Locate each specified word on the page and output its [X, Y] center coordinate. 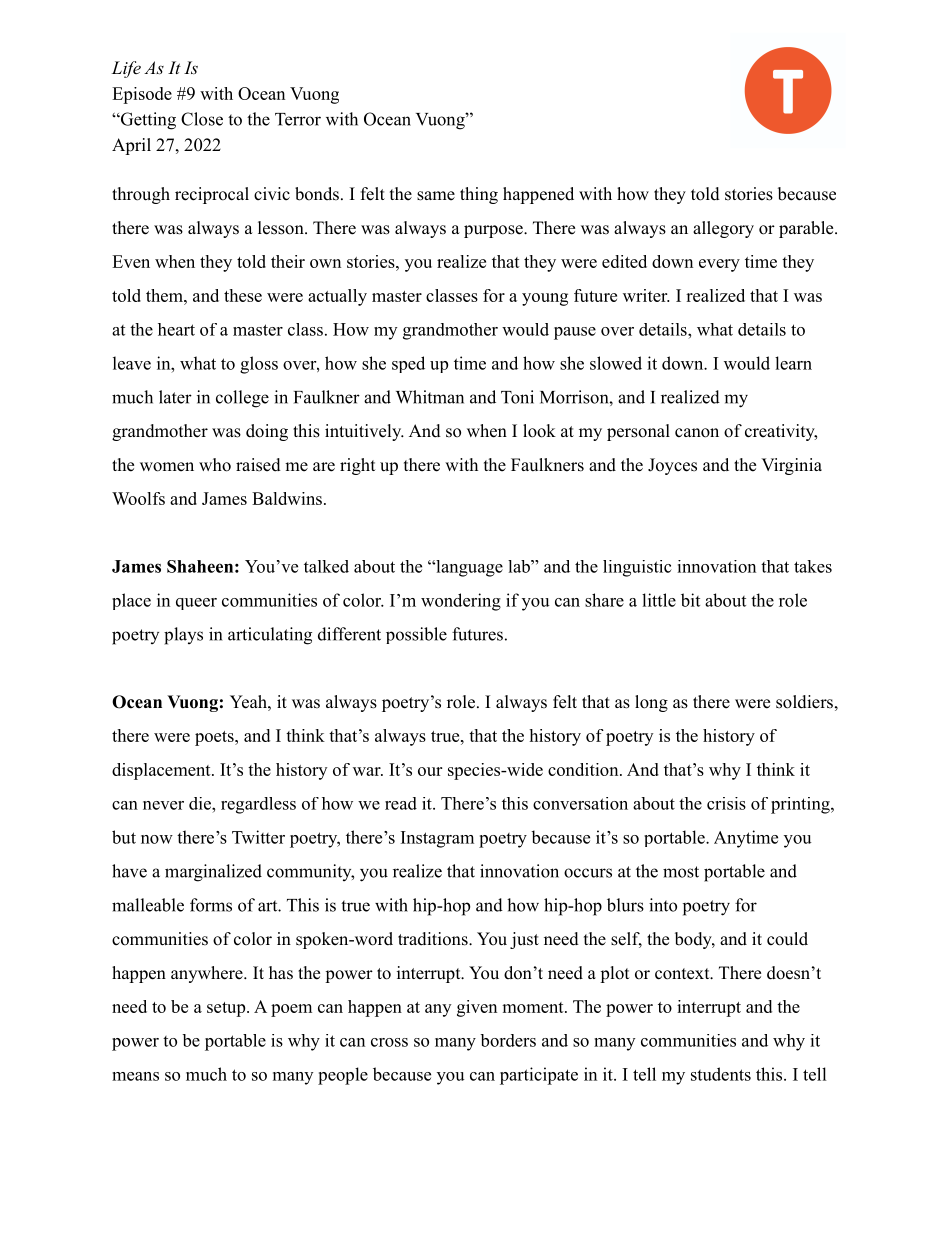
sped [408, 364]
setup [226, 1009]
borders [508, 1040]
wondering [461, 602]
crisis [726, 803]
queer [196, 604]
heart [176, 329]
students [721, 1074]
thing [479, 195]
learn [793, 363]
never [163, 805]
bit [690, 600]
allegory [723, 229]
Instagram [437, 839]
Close [202, 119]
